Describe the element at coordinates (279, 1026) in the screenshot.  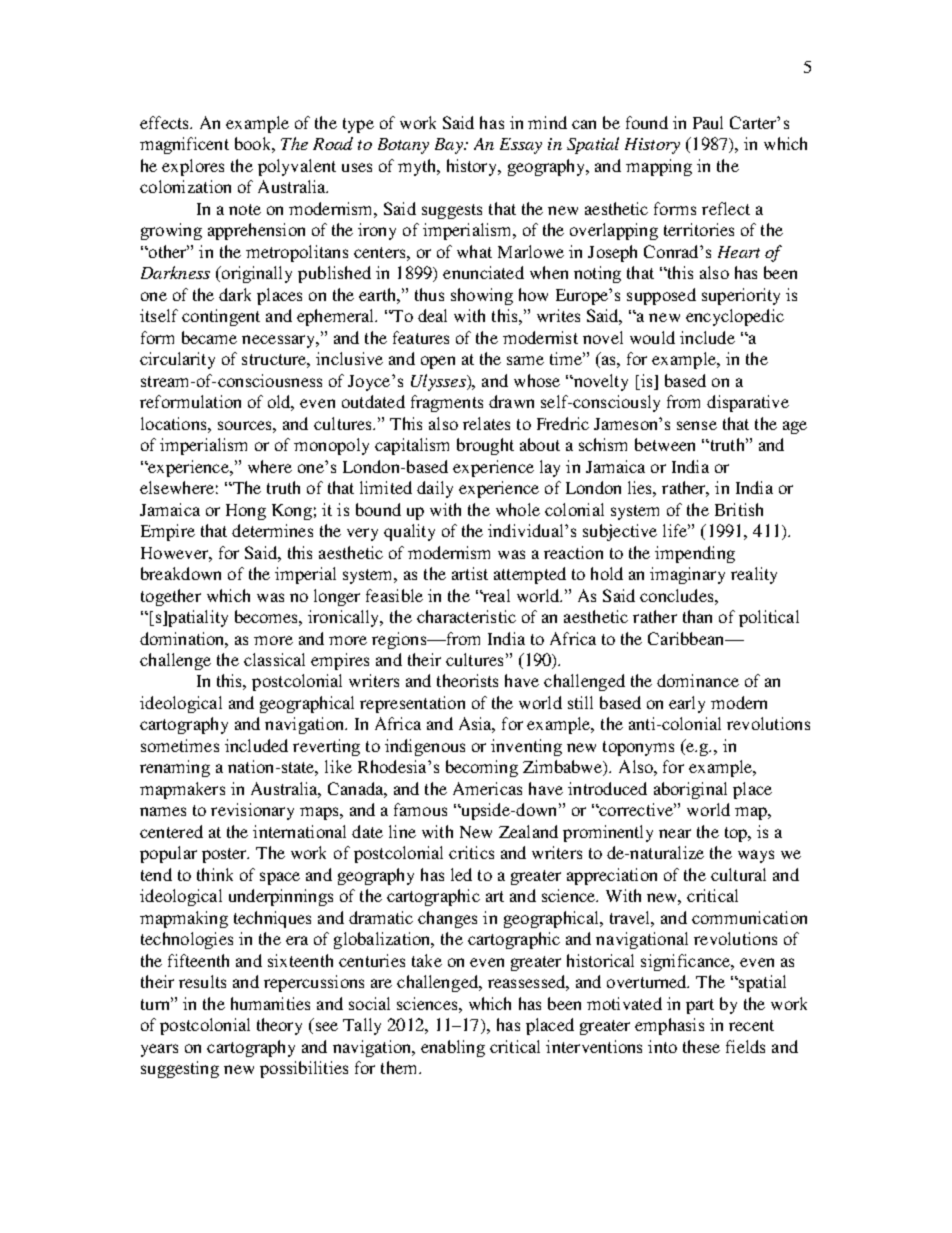
I see `theory` at that location.
